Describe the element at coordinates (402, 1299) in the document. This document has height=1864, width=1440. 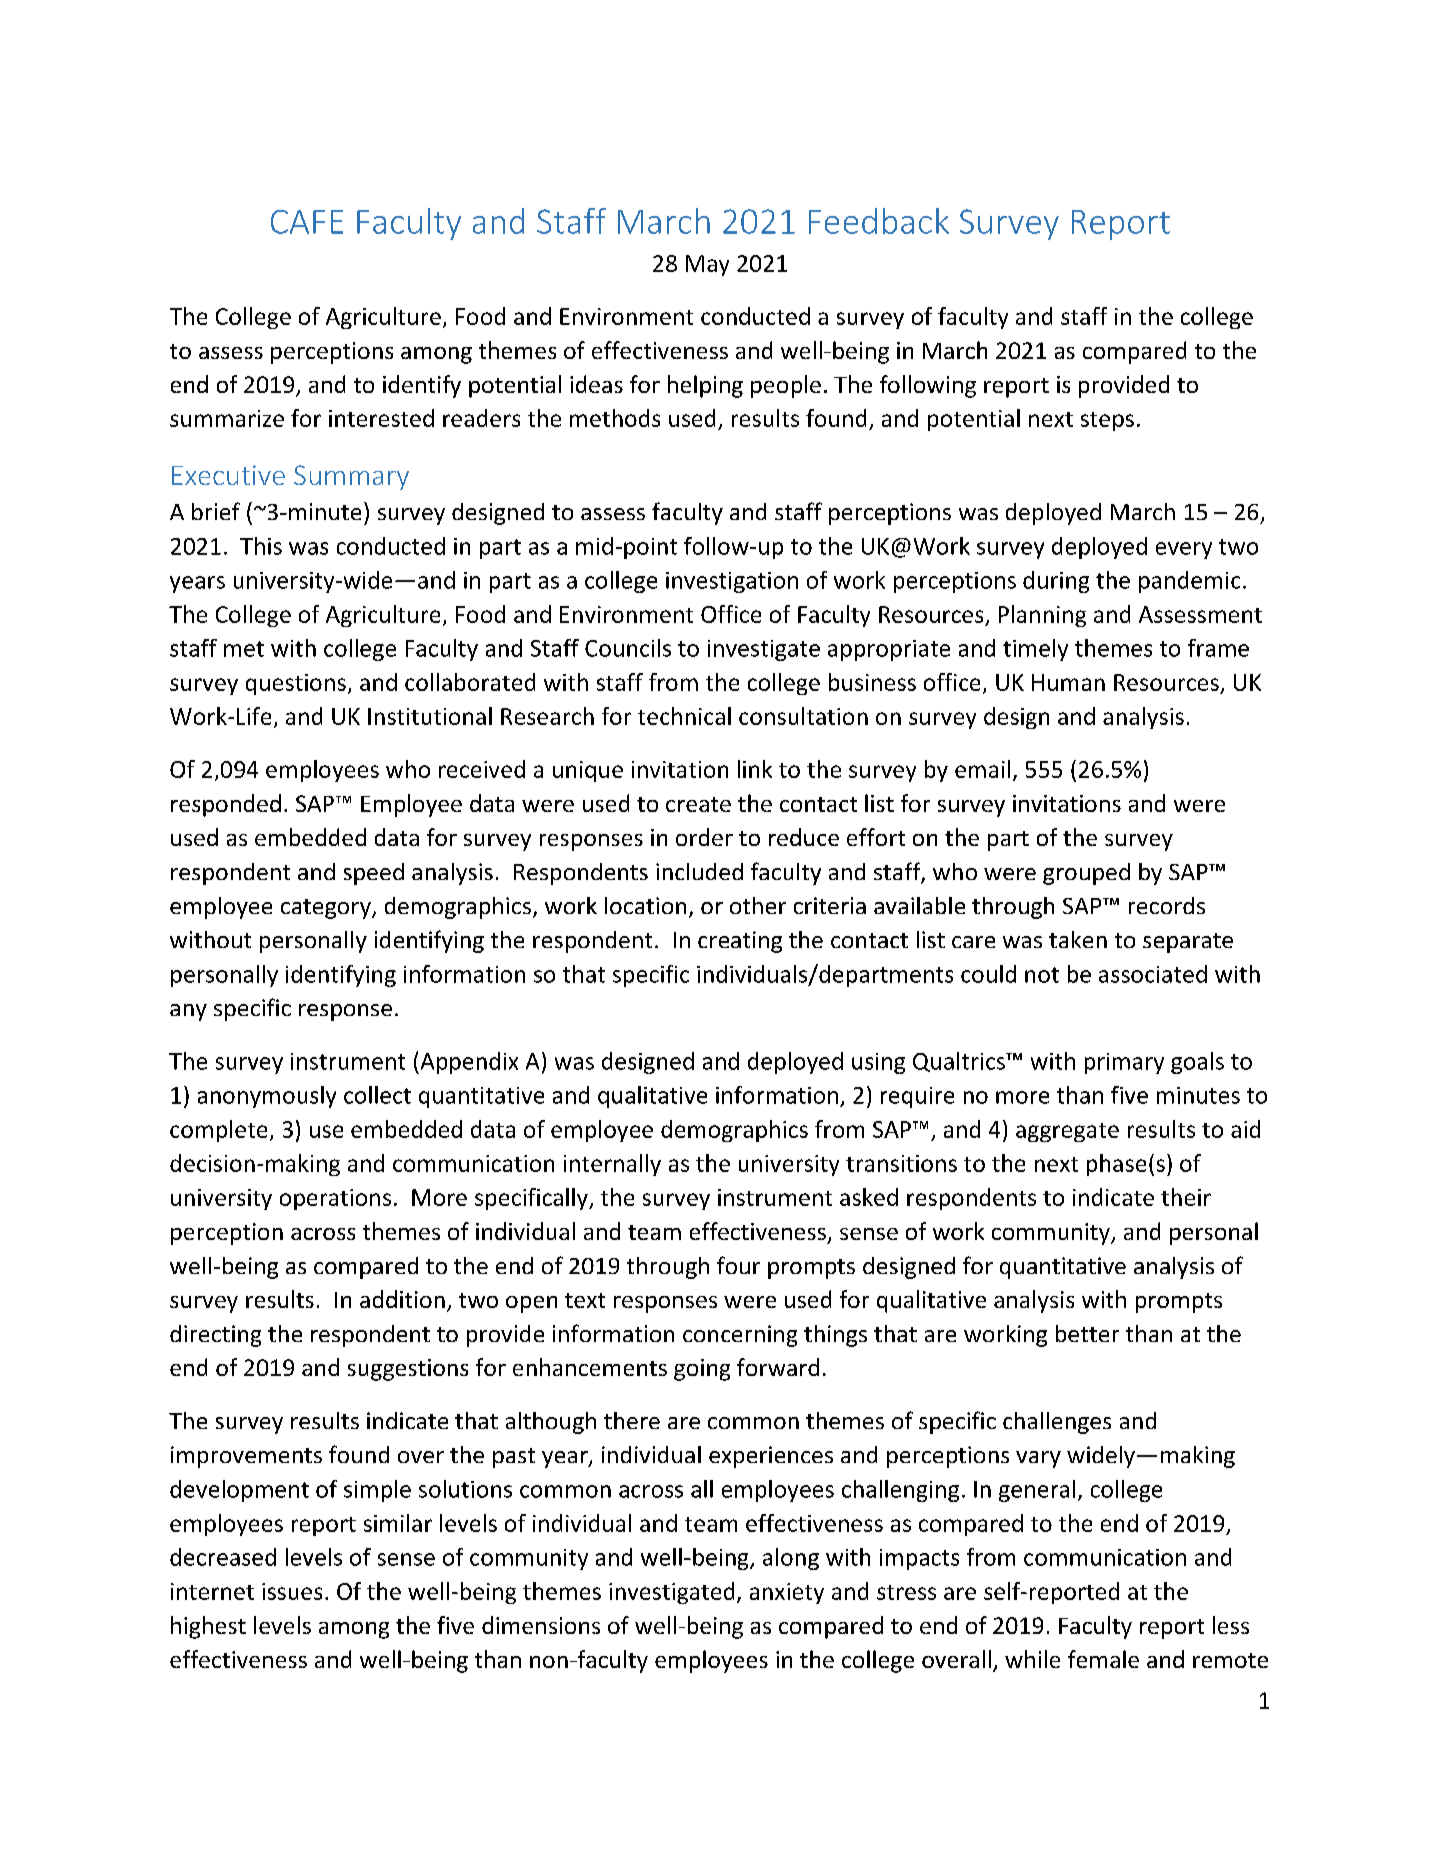
I see `addition` at that location.
